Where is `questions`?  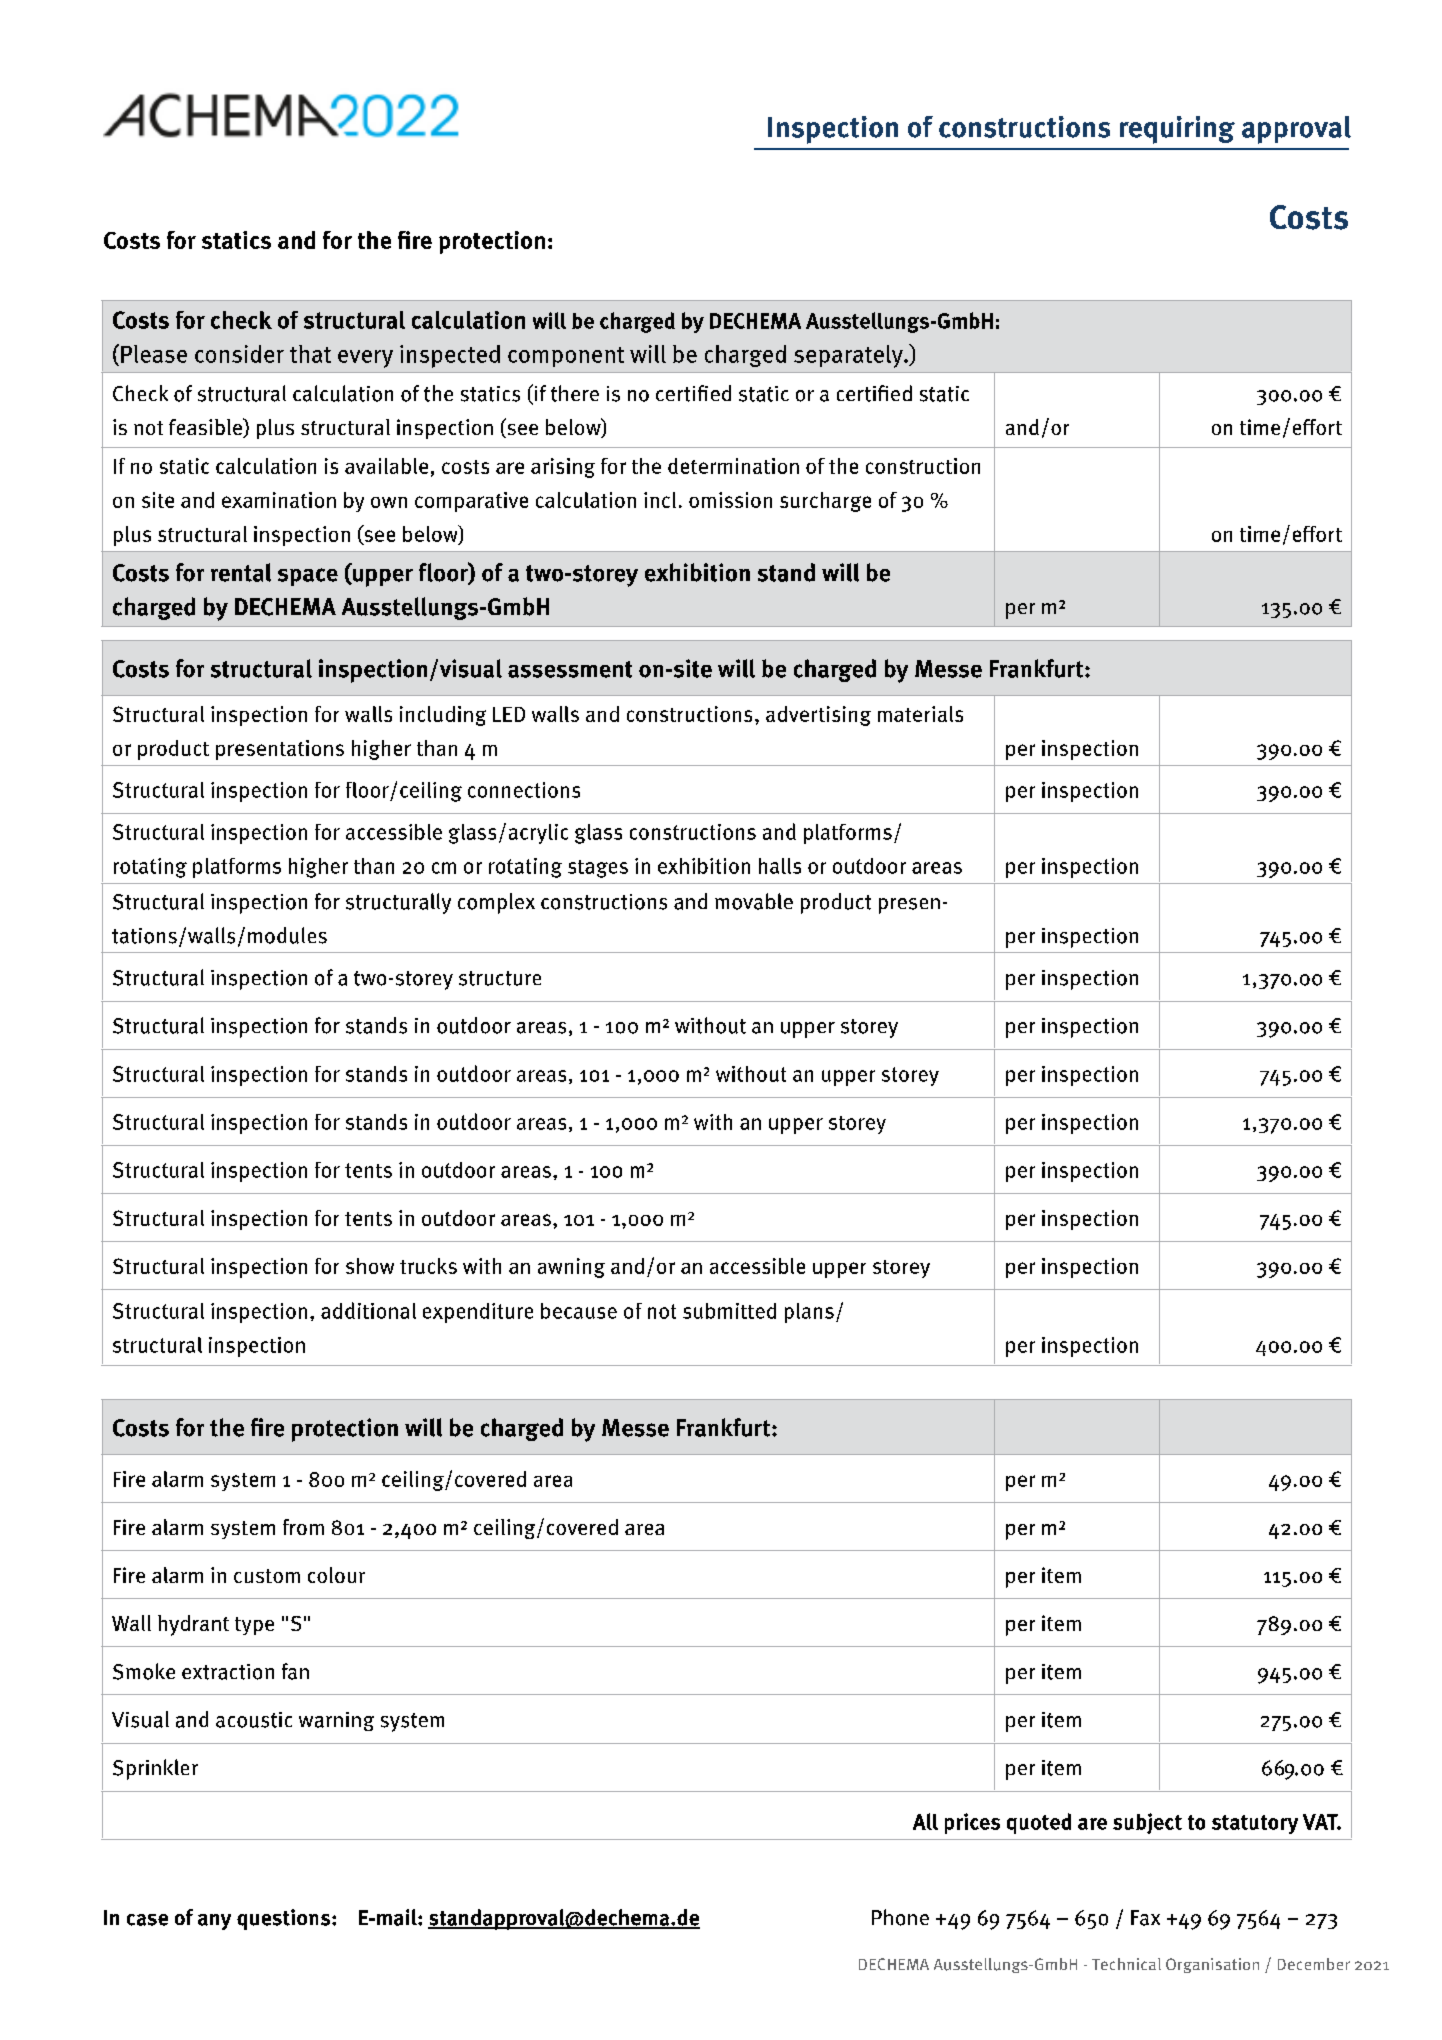
questions is located at coordinates (285, 1919).
